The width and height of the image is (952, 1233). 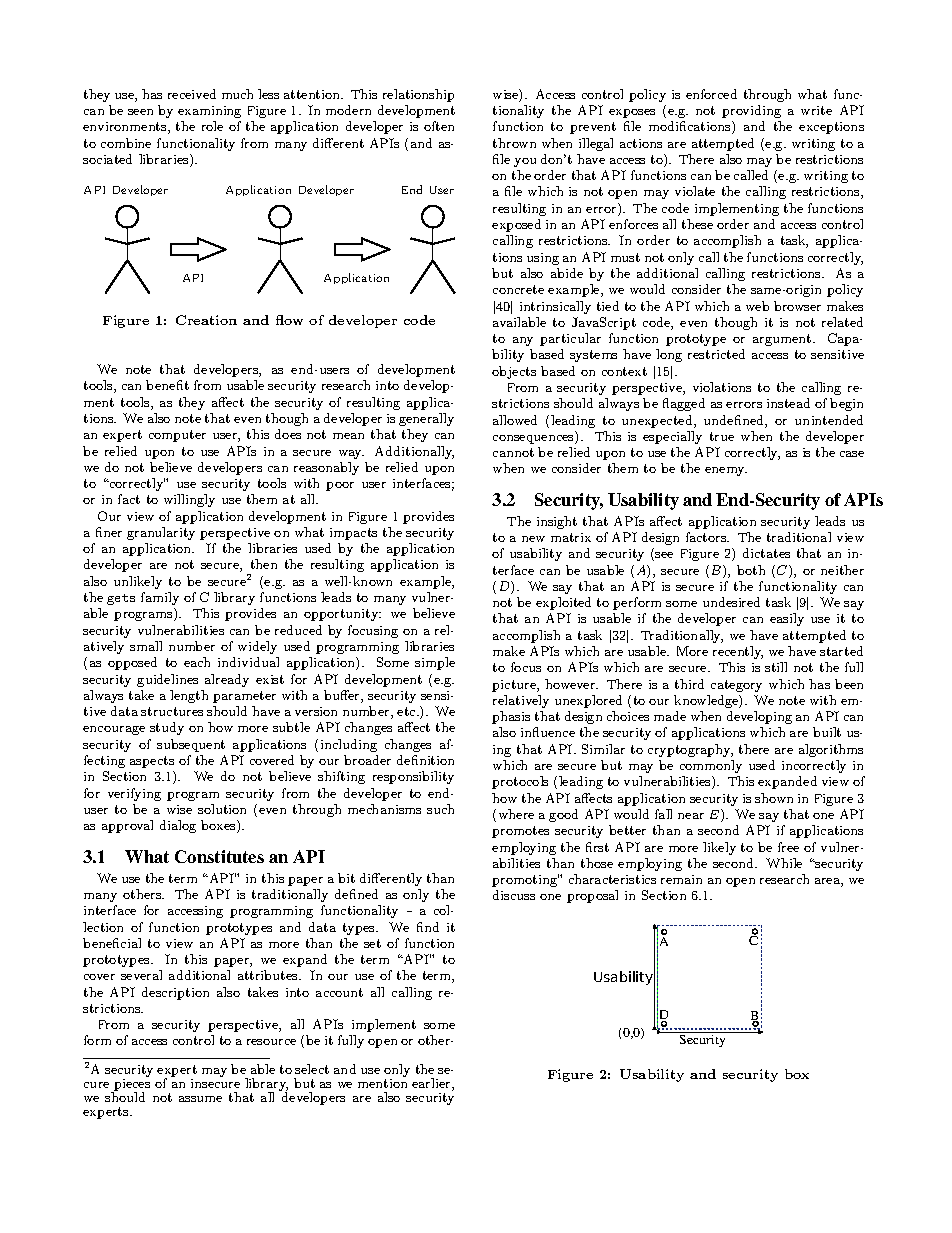 What do you see at coordinates (212, 126) in the image?
I see `role` at bounding box center [212, 126].
